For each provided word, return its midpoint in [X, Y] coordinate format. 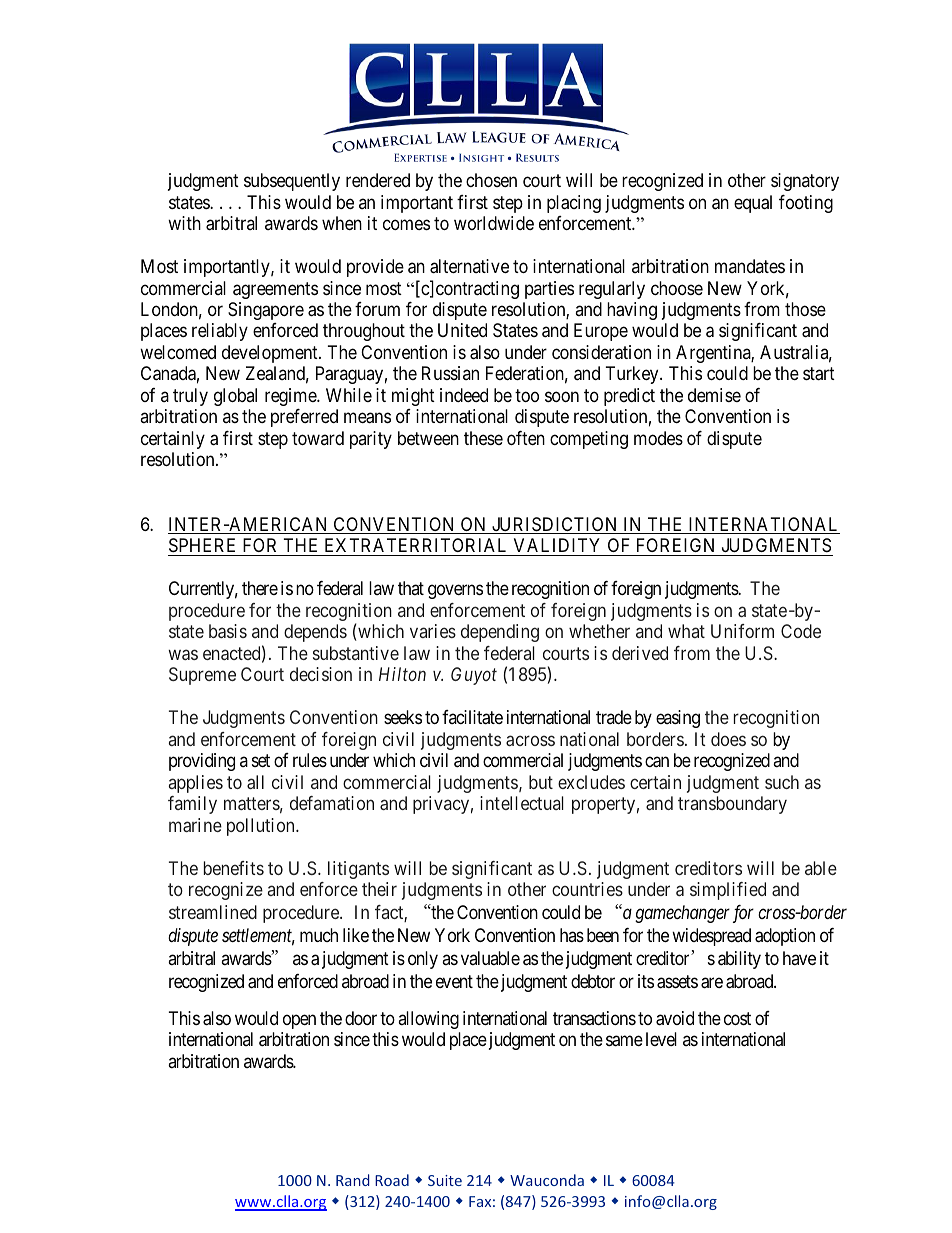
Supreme [202, 676]
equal [753, 204]
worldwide [494, 223]
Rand [353, 1180]
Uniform [742, 631]
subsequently [292, 182]
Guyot [474, 676]
